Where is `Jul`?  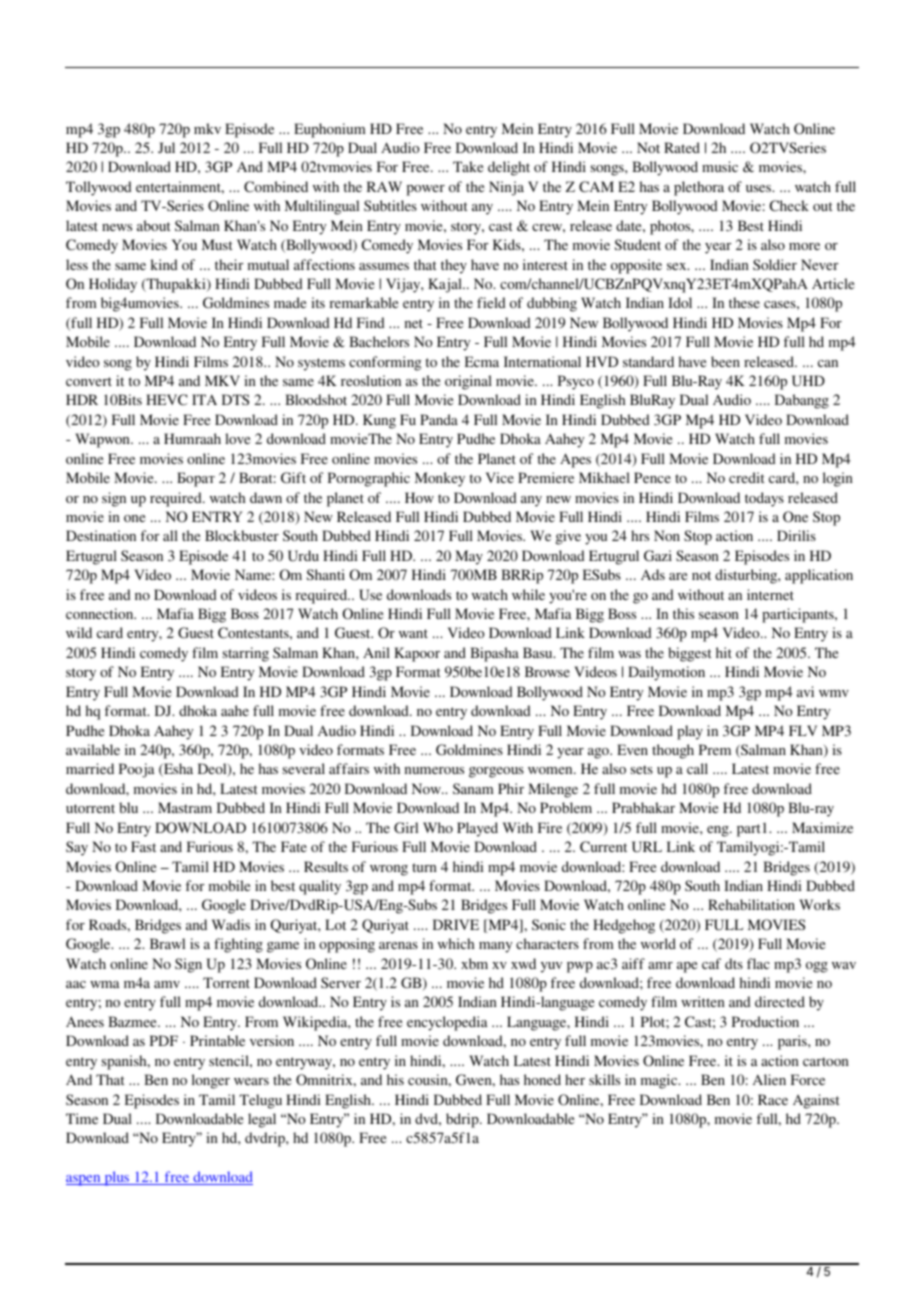
Jul is located at coordinates (166, 147).
